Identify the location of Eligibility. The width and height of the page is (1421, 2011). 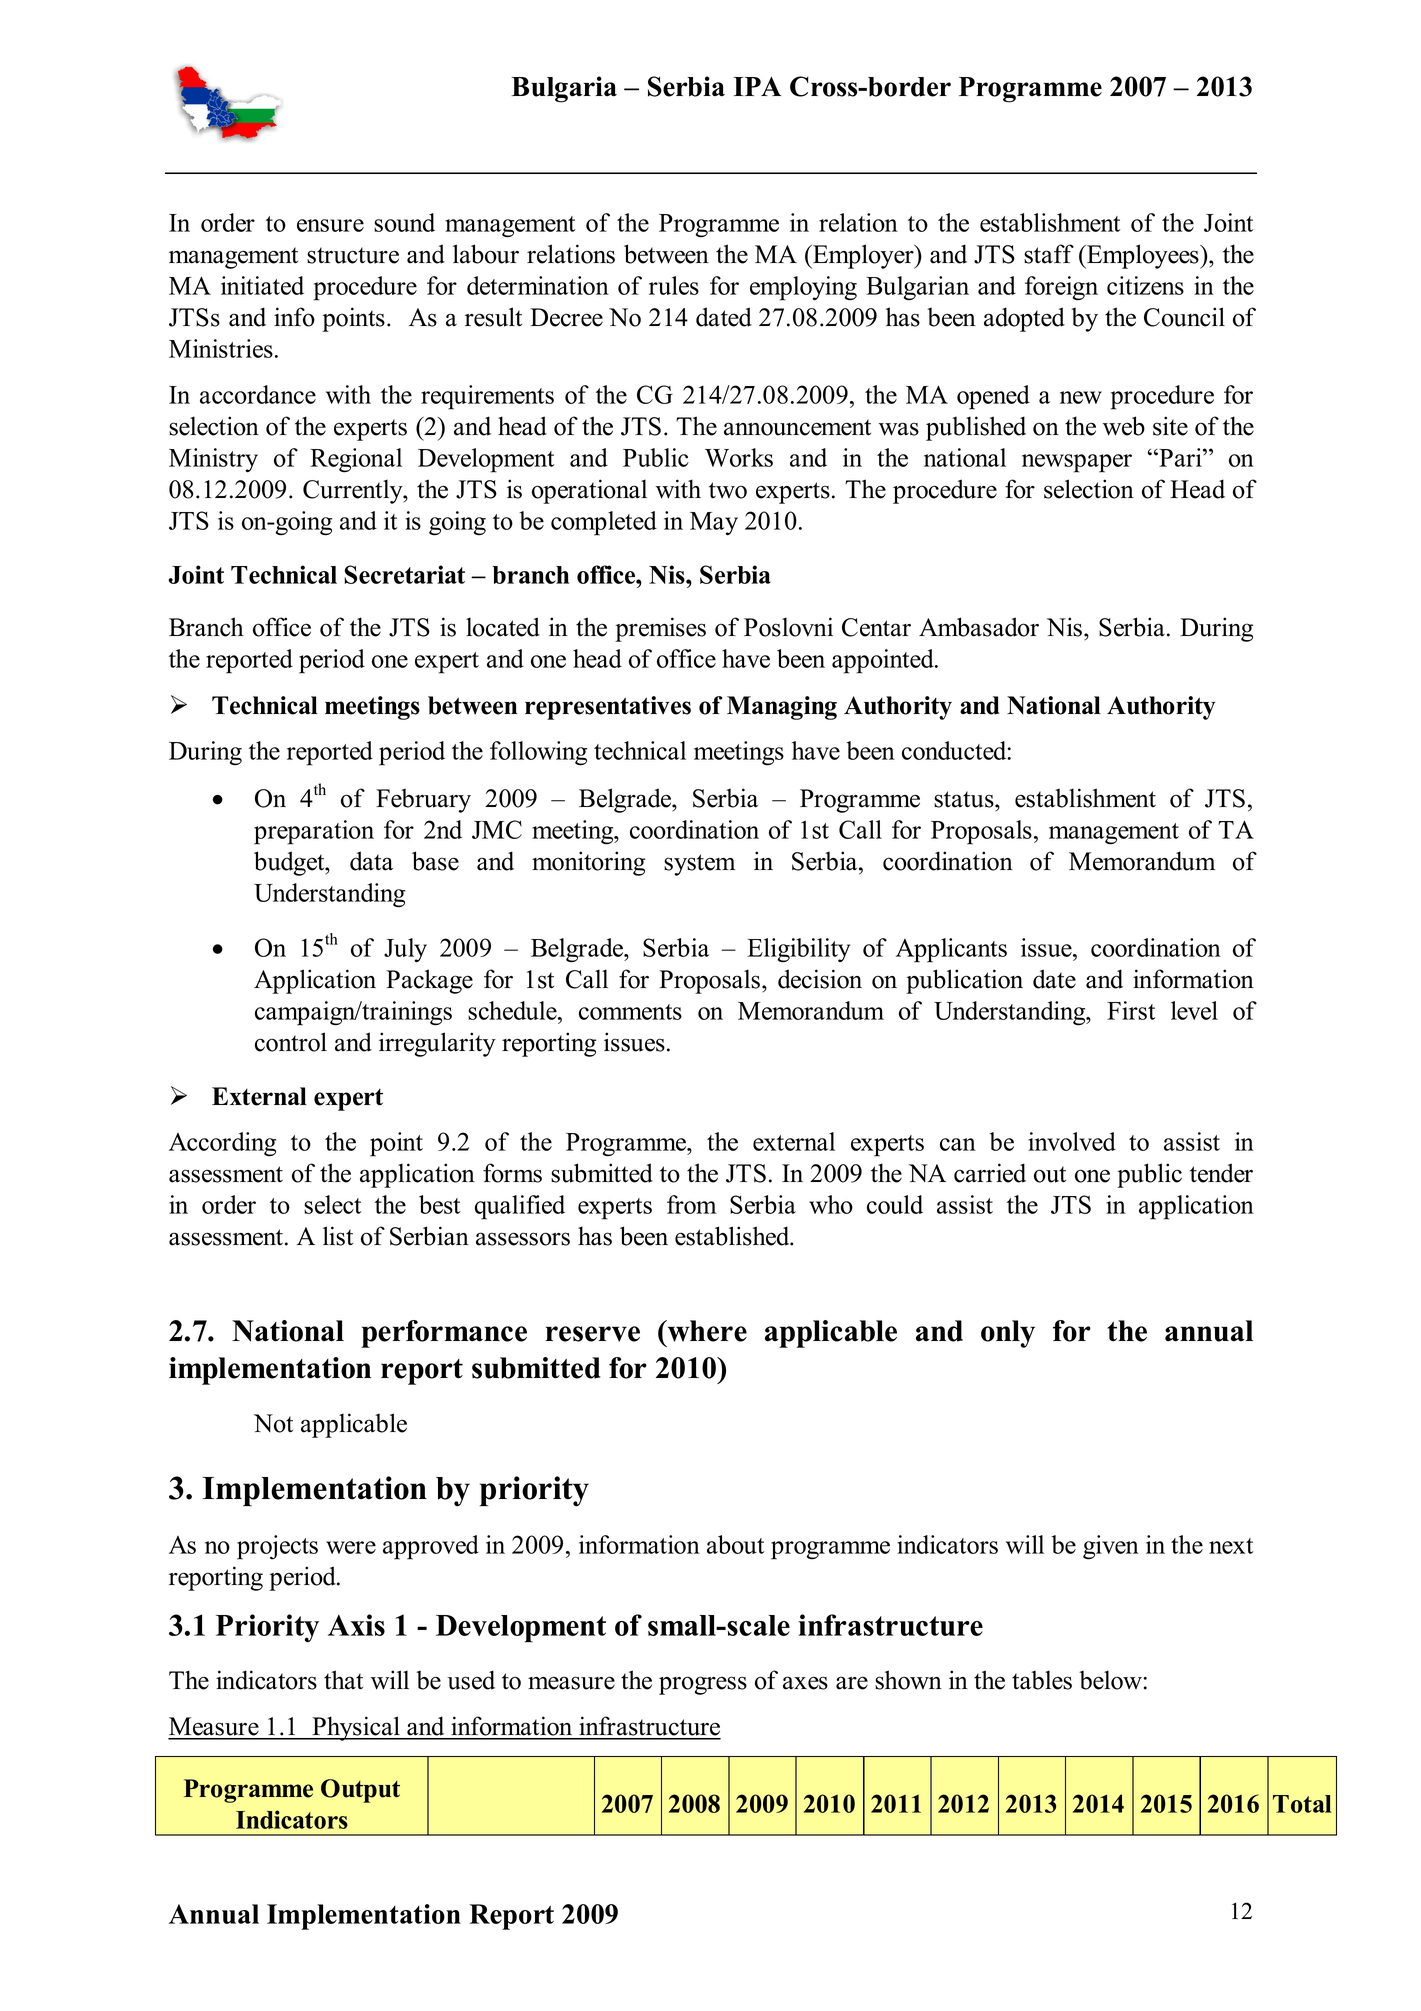
(798, 950).
